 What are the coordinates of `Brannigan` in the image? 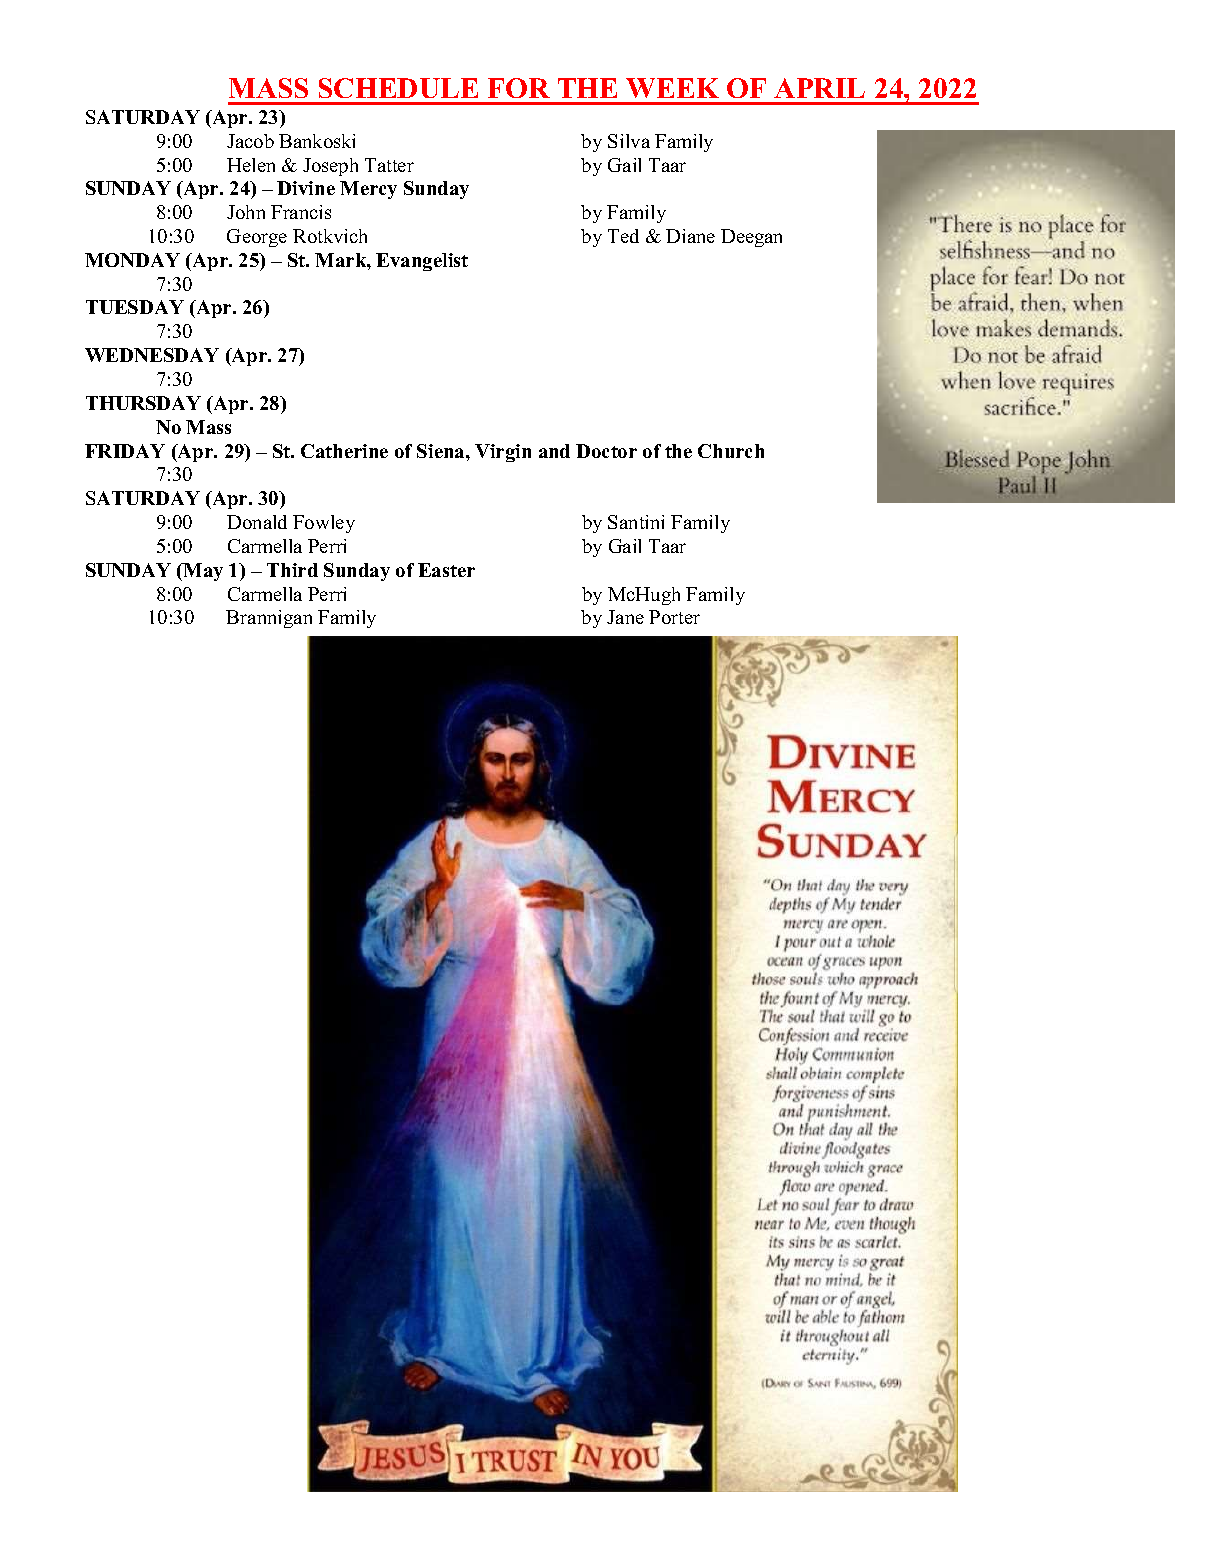 It's located at (269, 619).
